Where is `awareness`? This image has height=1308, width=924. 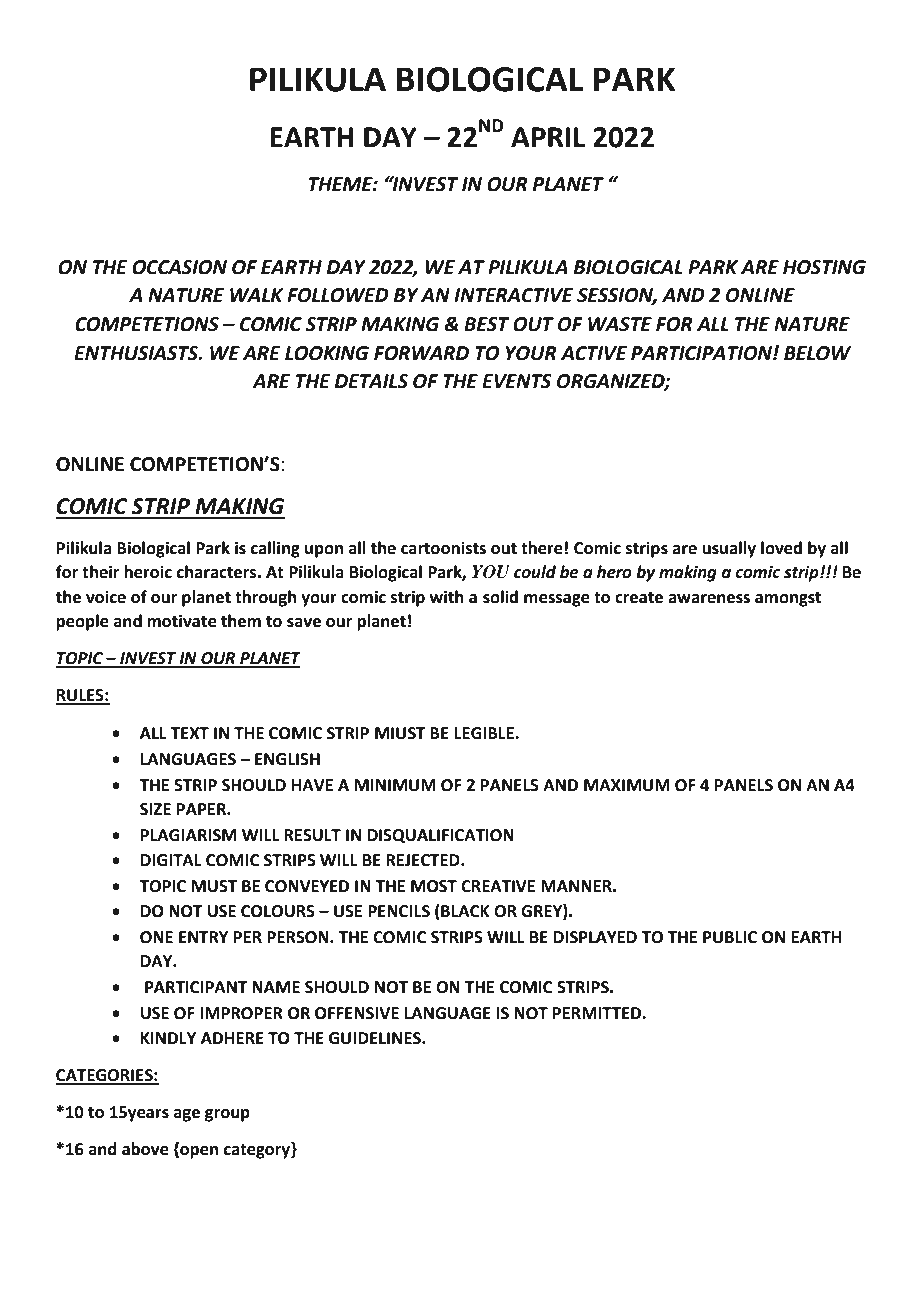
awareness is located at coordinates (709, 599).
